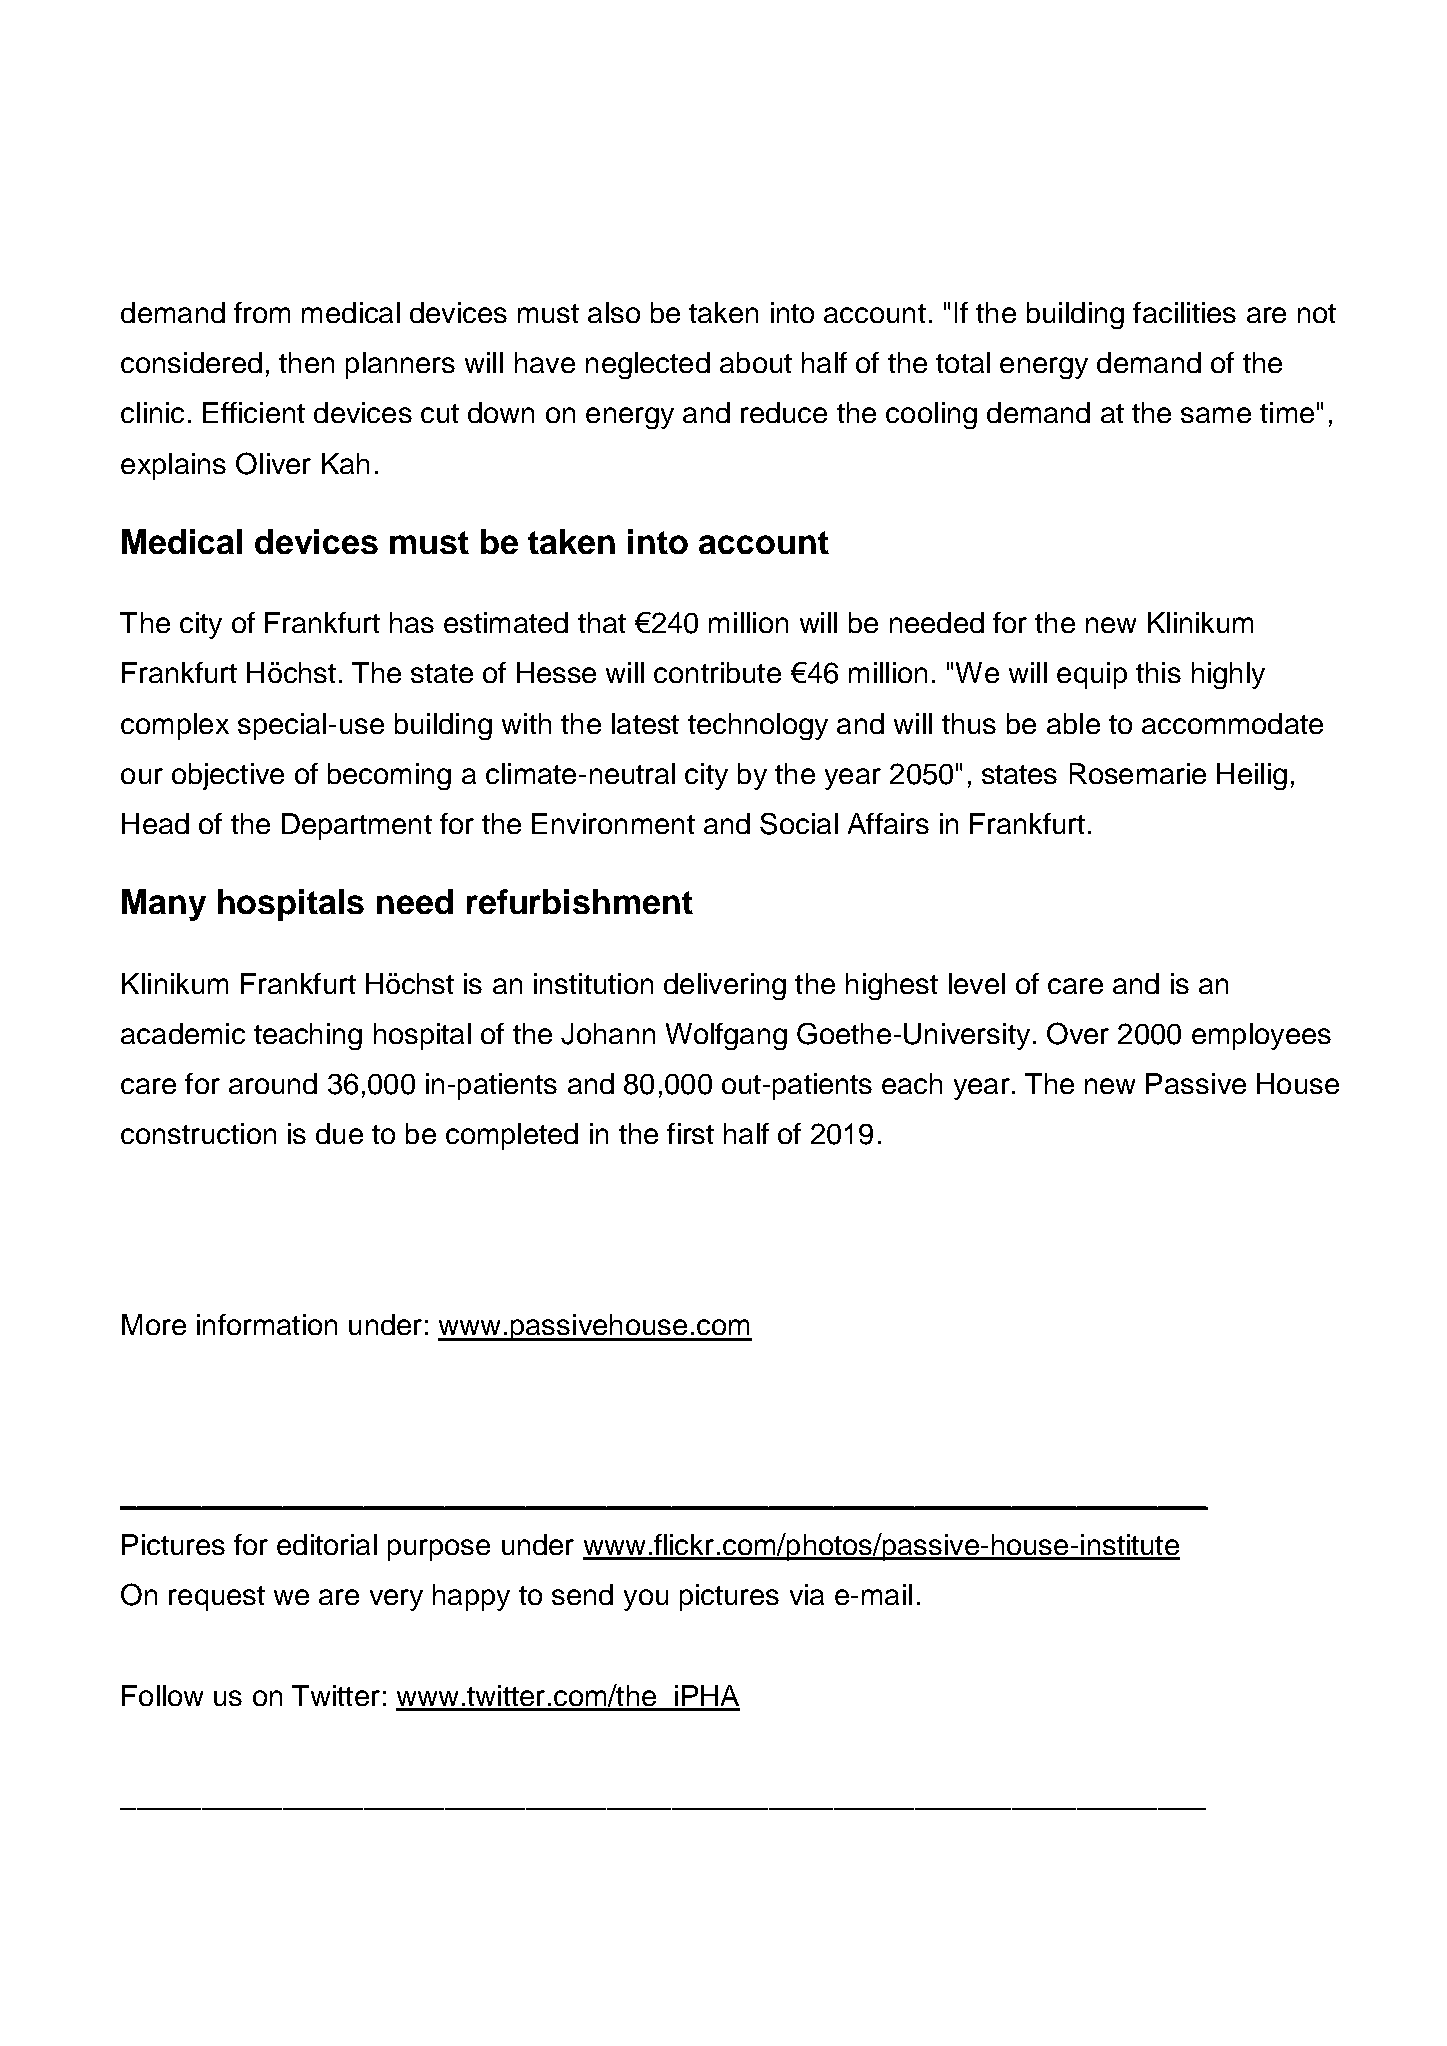 The width and height of the screenshot is (1447, 2046). Describe the element at coordinates (807, 1594) in the screenshot. I see `via` at that location.
